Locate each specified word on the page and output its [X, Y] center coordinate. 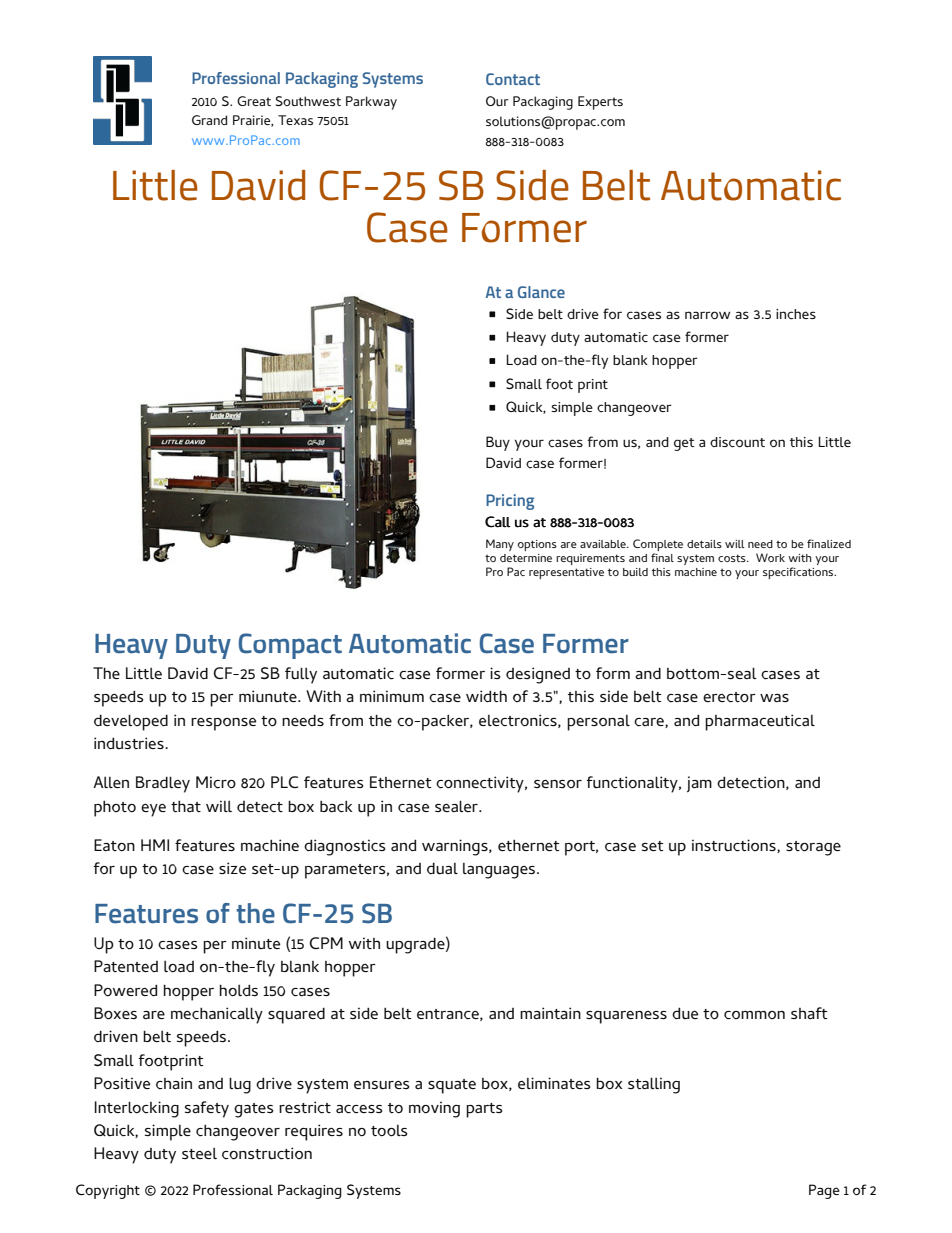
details [704, 544]
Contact [513, 79]
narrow [707, 315]
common [754, 1015]
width [486, 696]
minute [256, 943]
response [223, 724]
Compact [290, 646]
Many [500, 545]
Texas [295, 120]
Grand [209, 120]
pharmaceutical [760, 722]
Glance [541, 292]
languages [499, 871]
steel [199, 1153]
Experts [600, 103]
